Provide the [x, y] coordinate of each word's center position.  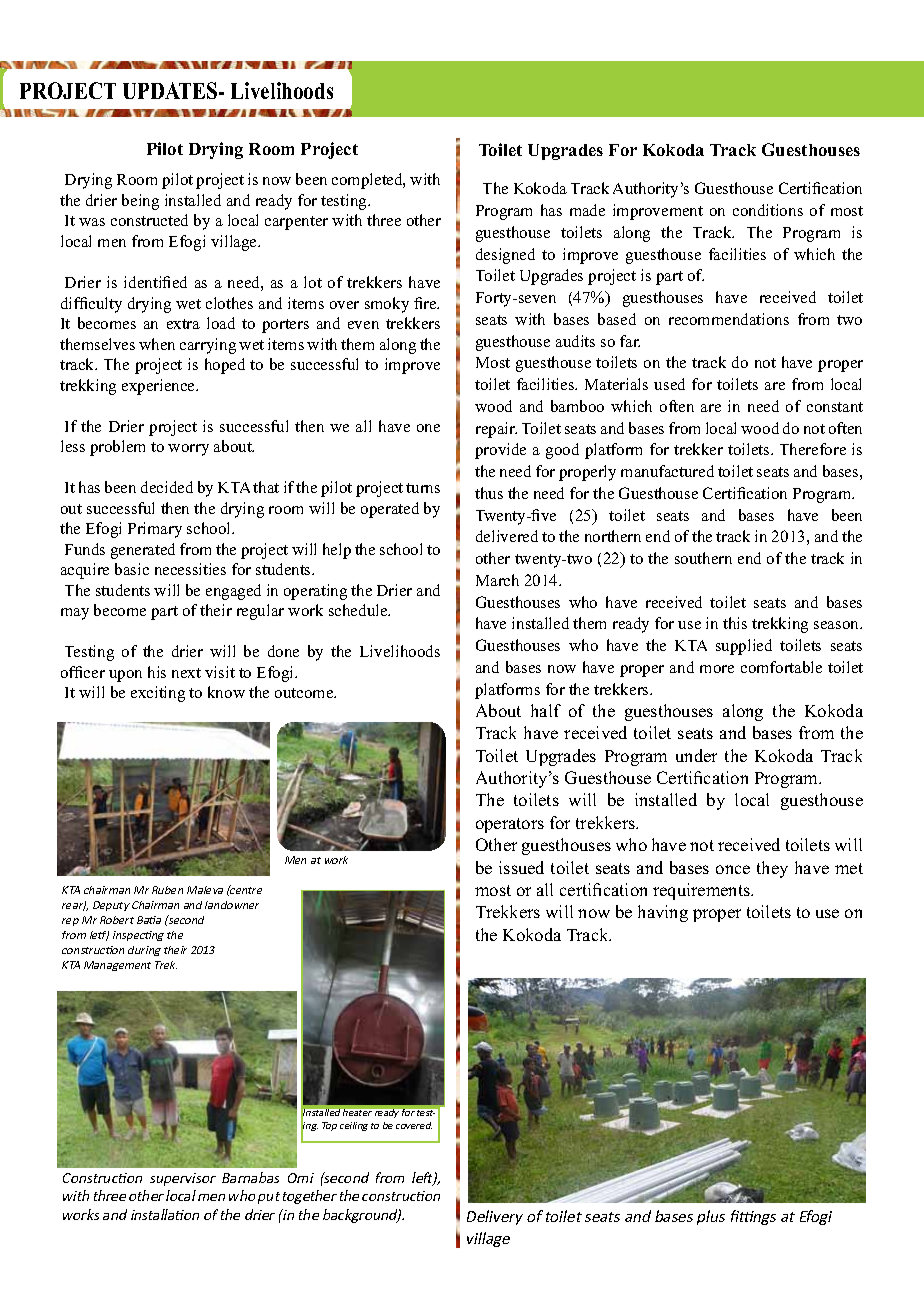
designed [505, 256]
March [497, 580]
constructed [149, 220]
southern [703, 558]
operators [510, 825]
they [772, 869]
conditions [768, 210]
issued [521, 867]
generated [143, 551]
